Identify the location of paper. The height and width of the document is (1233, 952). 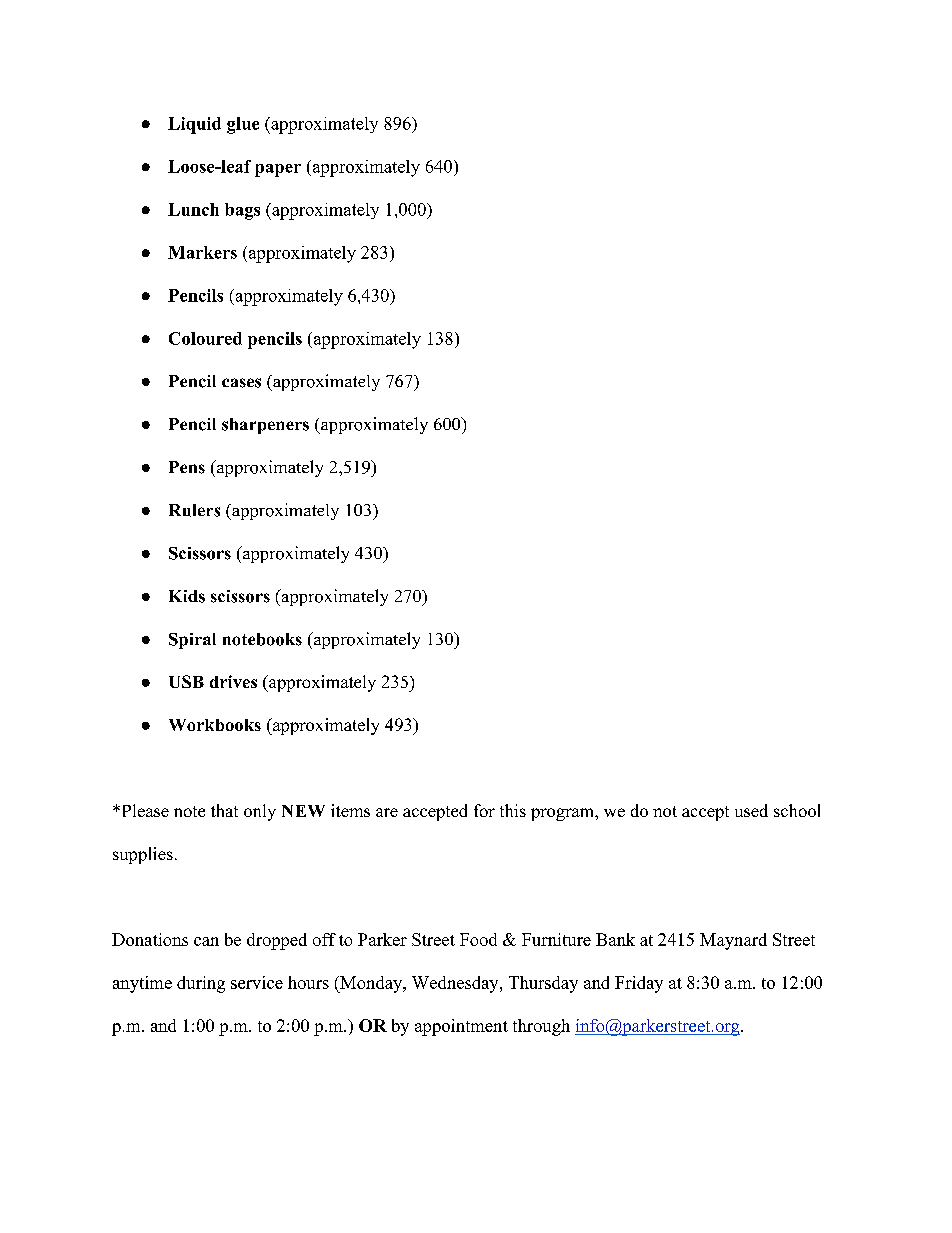
(278, 170).
